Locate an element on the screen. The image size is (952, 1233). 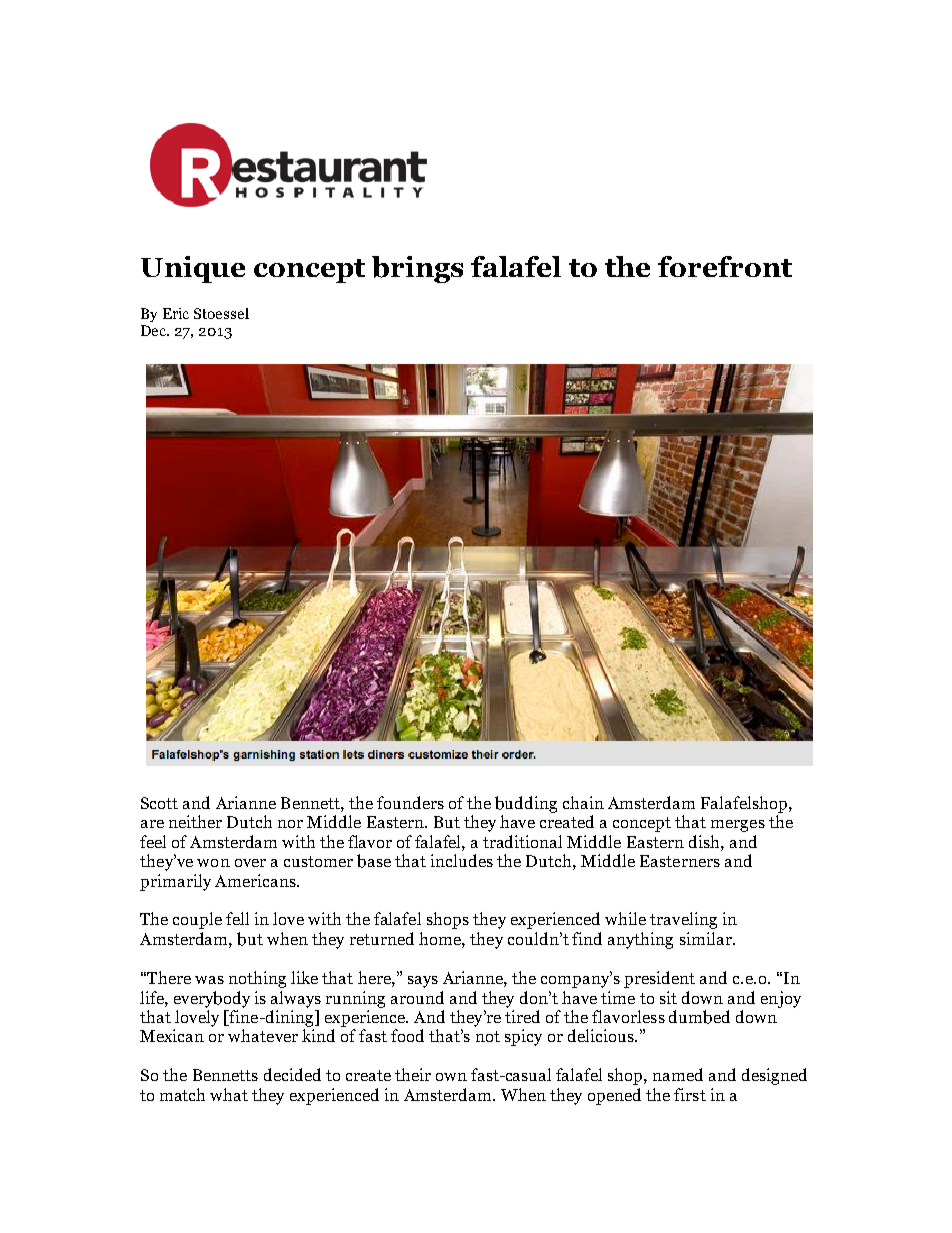
forefront is located at coordinates (725, 266).
